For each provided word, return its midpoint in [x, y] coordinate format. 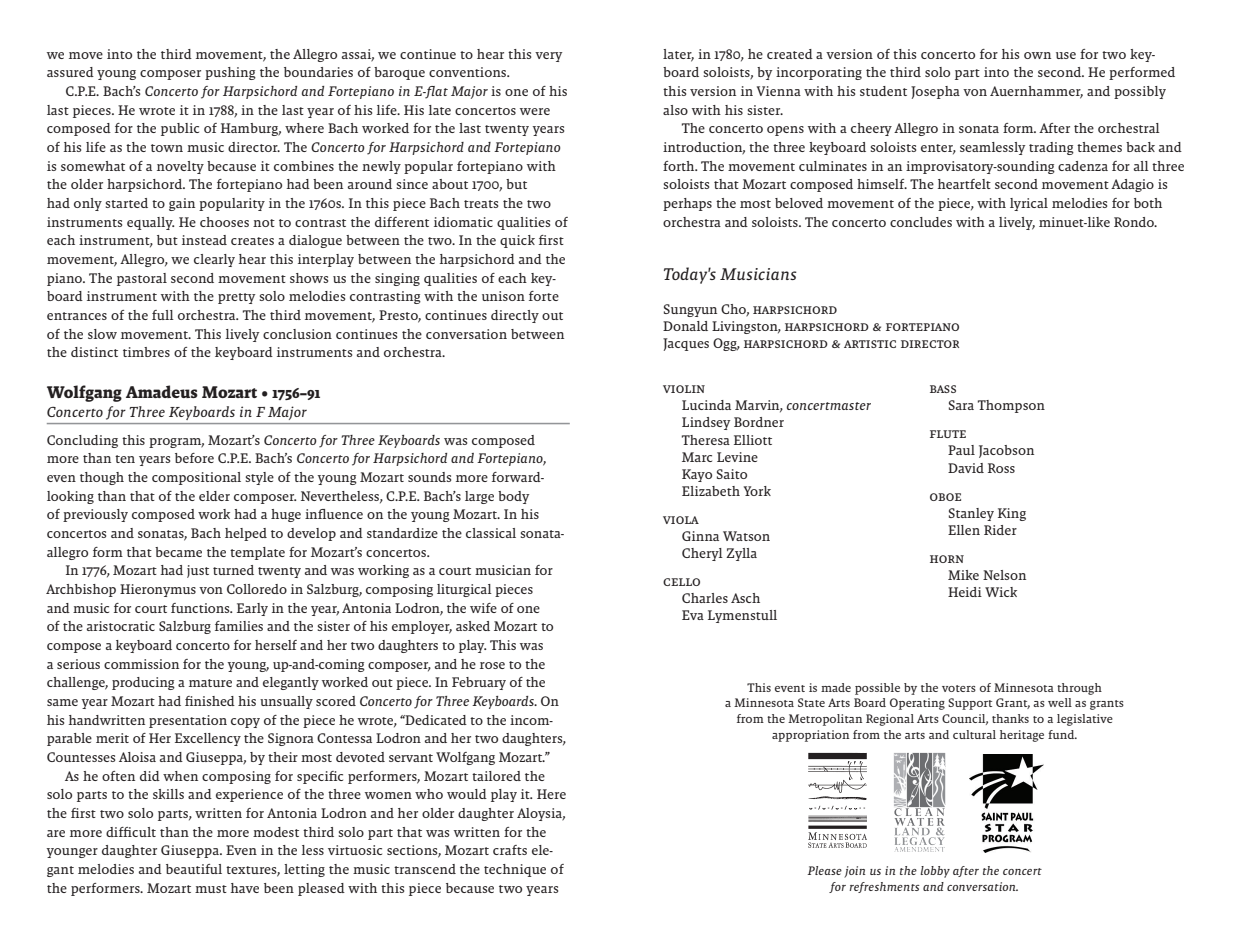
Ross [1001, 468]
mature [210, 683]
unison [503, 296]
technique [515, 870]
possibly [1140, 92]
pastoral [142, 279]
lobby [935, 872]
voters [959, 688]
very [548, 57]
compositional [196, 478]
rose [492, 665]
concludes [921, 222]
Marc [697, 457]
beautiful [194, 869]
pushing [230, 73]
